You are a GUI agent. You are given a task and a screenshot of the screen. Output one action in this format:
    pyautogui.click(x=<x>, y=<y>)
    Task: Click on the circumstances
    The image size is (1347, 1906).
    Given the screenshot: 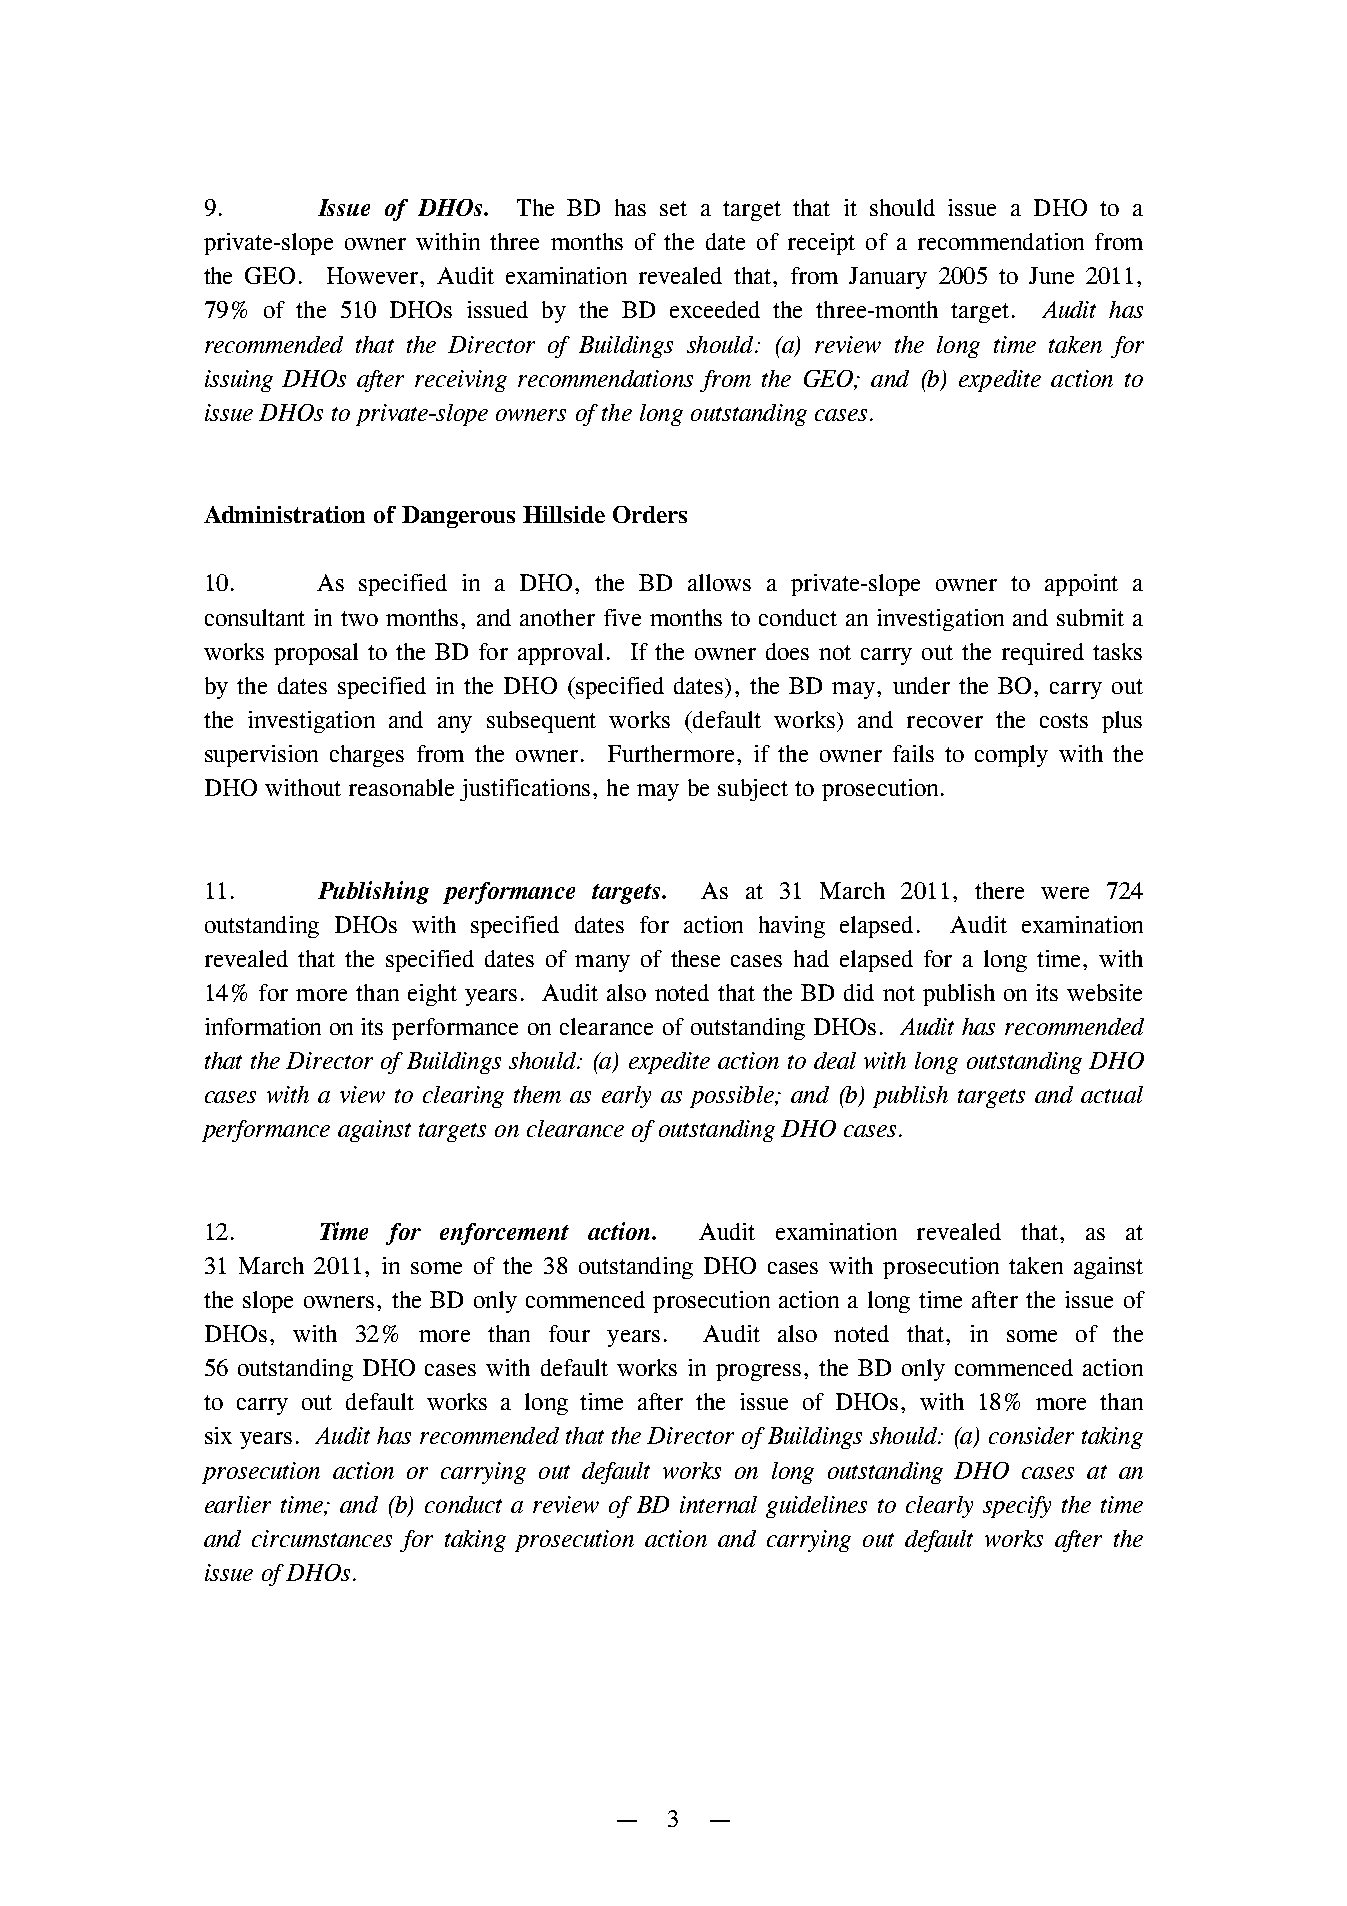 What is the action you would take?
    pyautogui.click(x=322, y=1538)
